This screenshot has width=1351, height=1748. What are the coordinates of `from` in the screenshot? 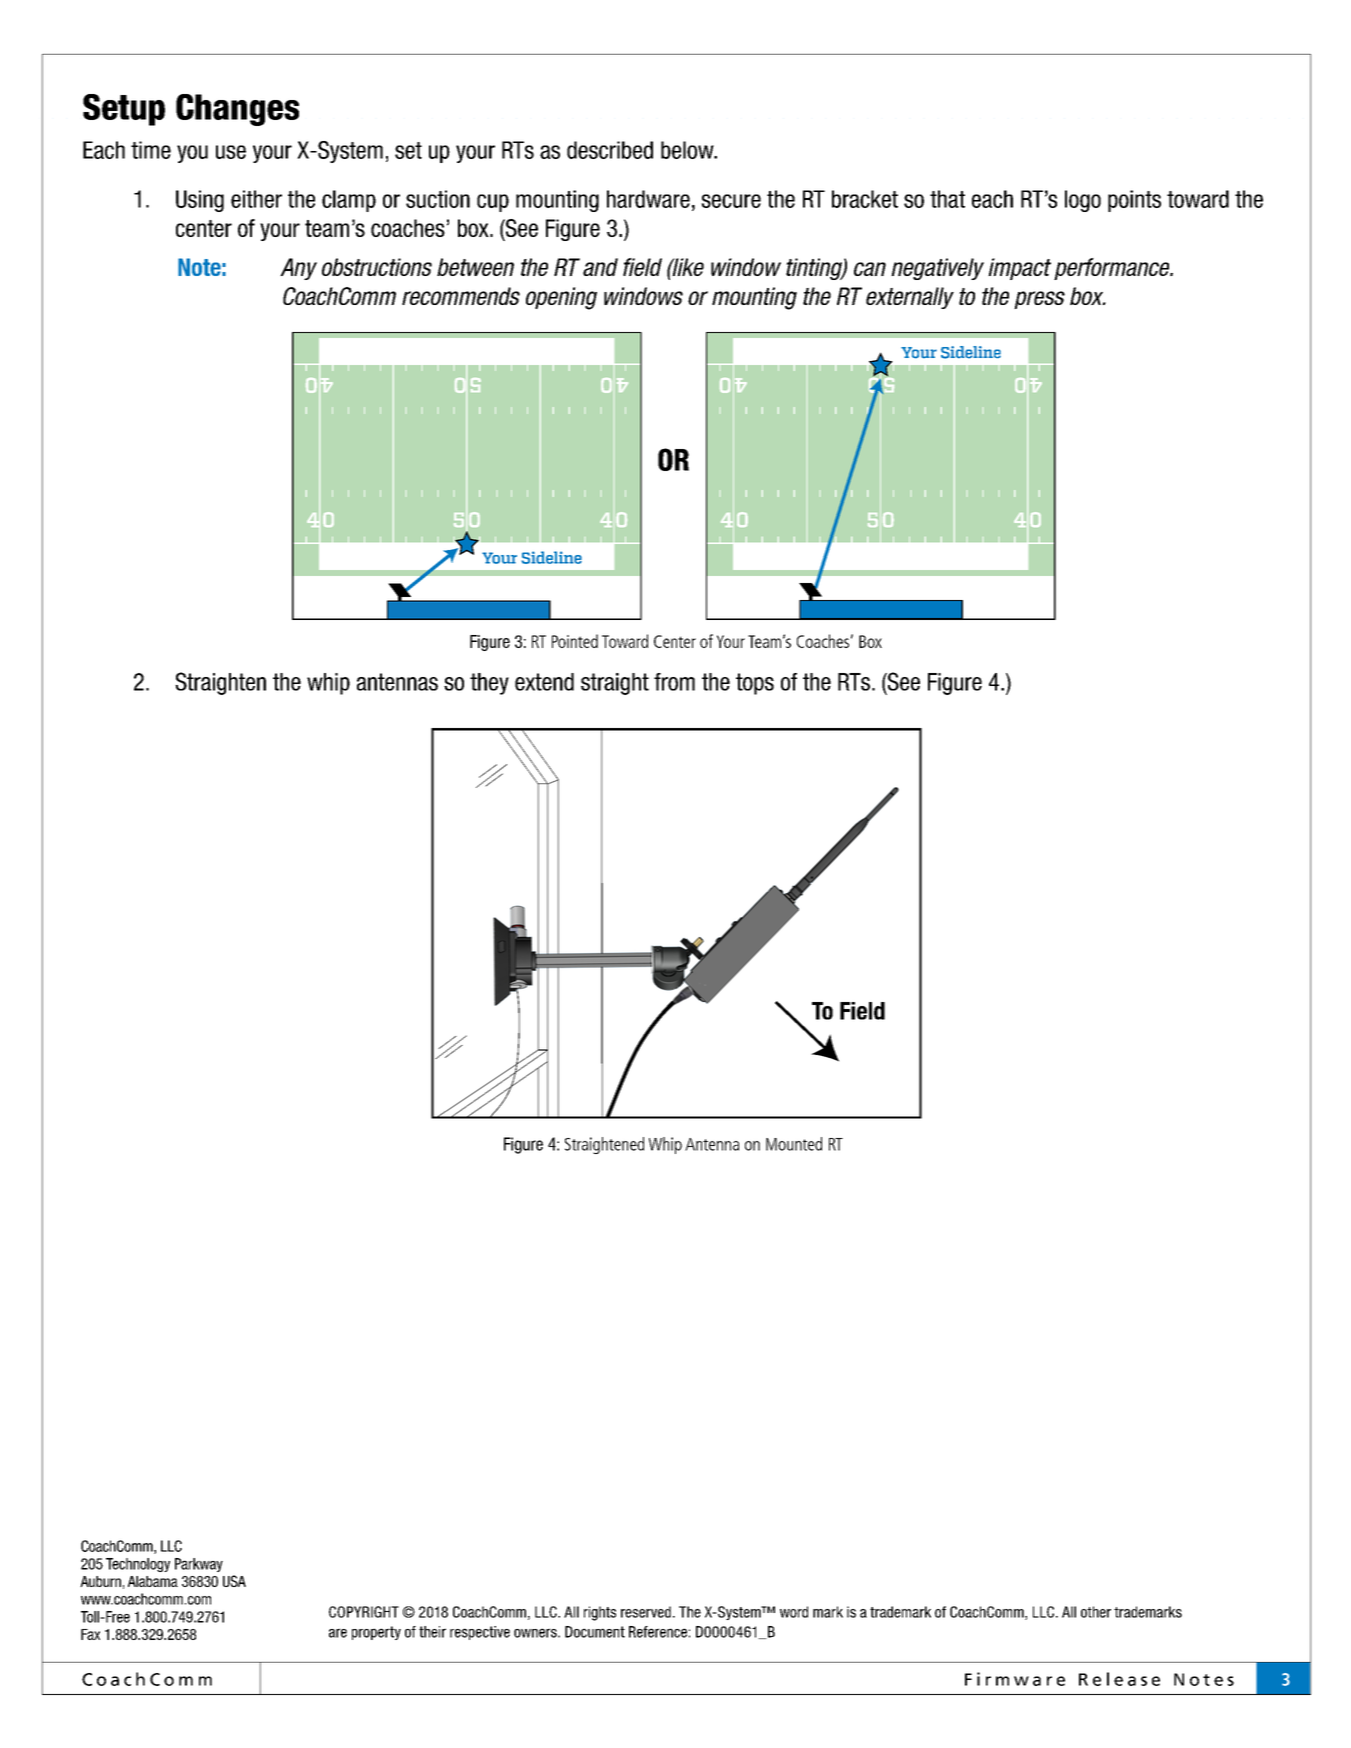 It's located at (674, 682).
